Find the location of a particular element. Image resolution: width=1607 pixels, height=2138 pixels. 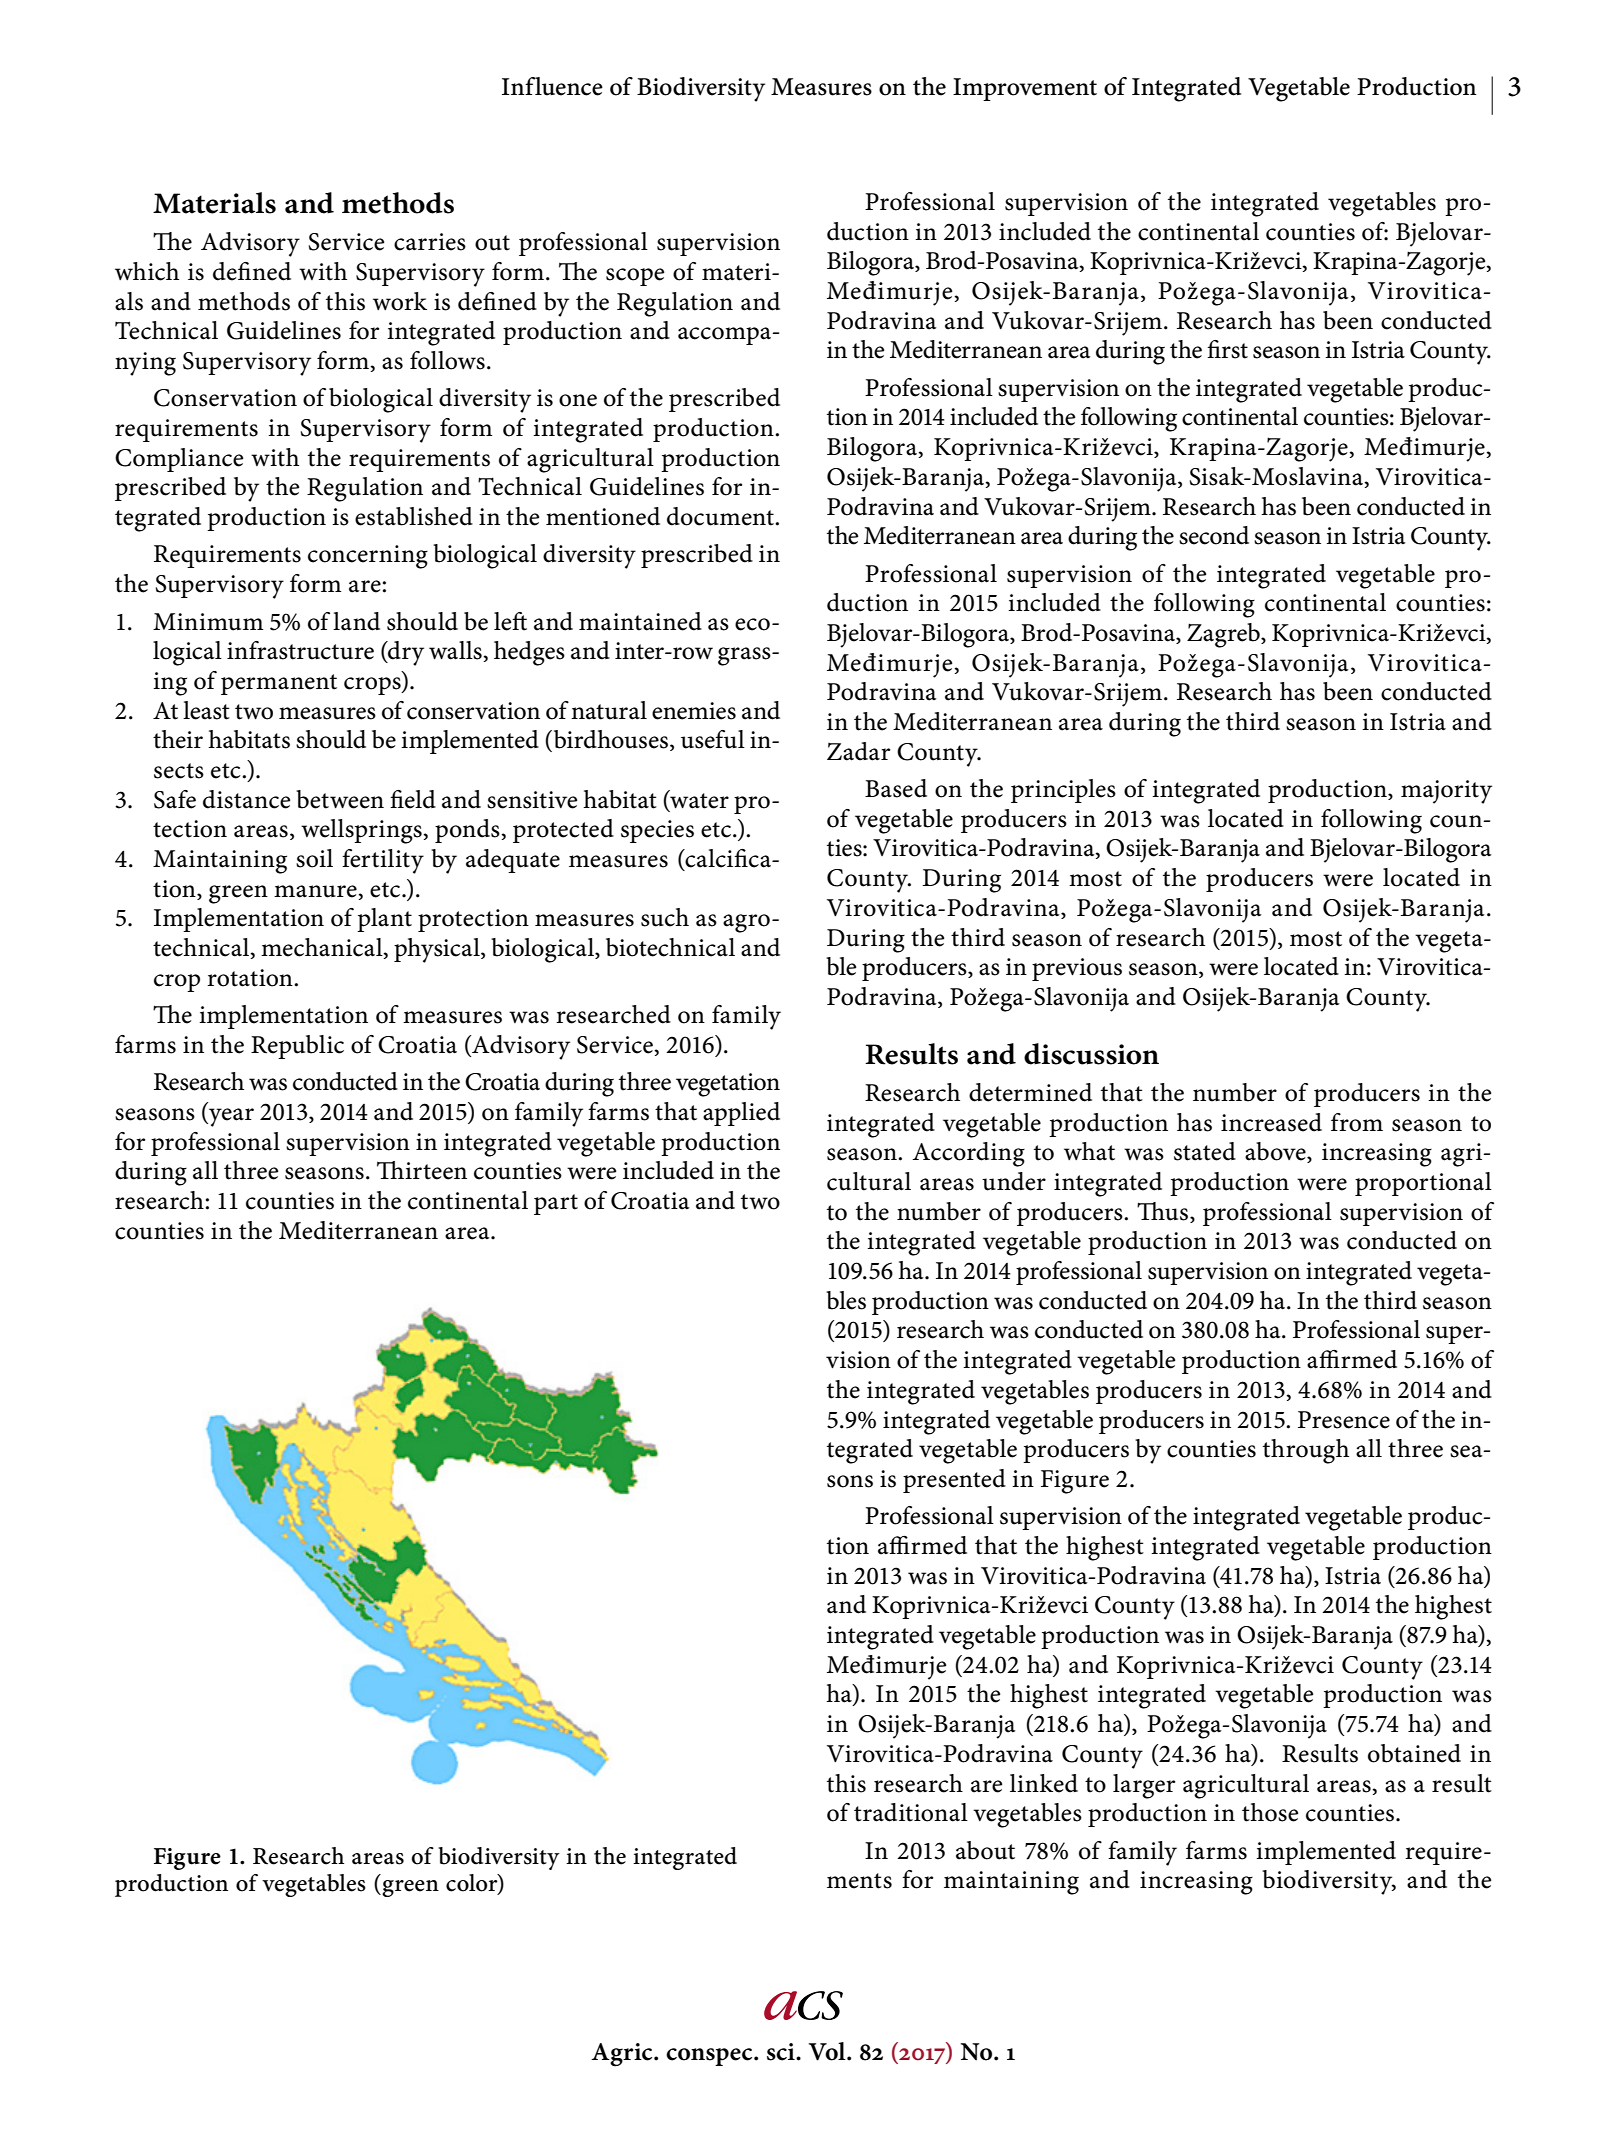

carries is located at coordinates (430, 242).
